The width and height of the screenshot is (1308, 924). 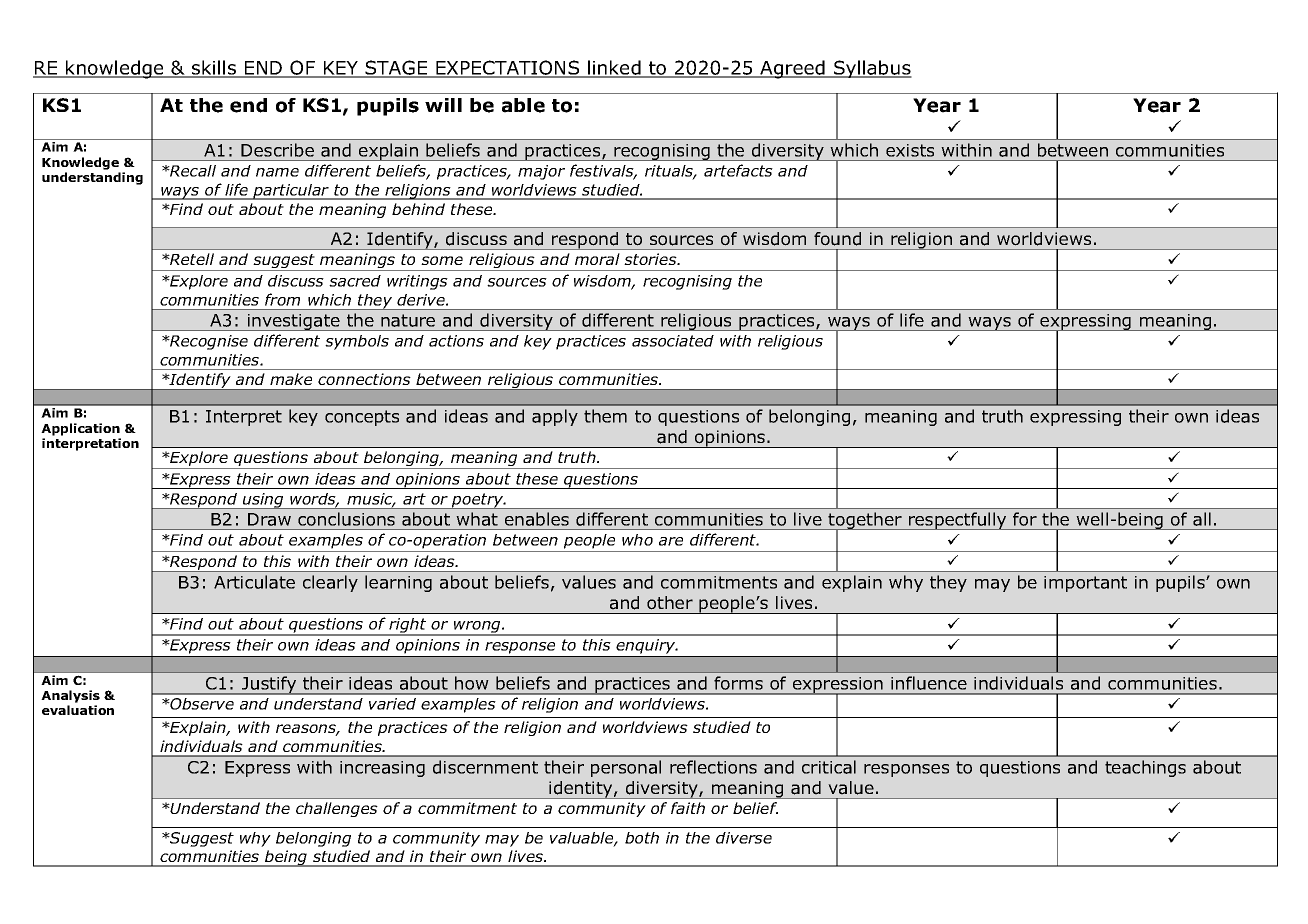 What do you see at coordinates (958, 521) in the screenshot?
I see `respectfully` at bounding box center [958, 521].
